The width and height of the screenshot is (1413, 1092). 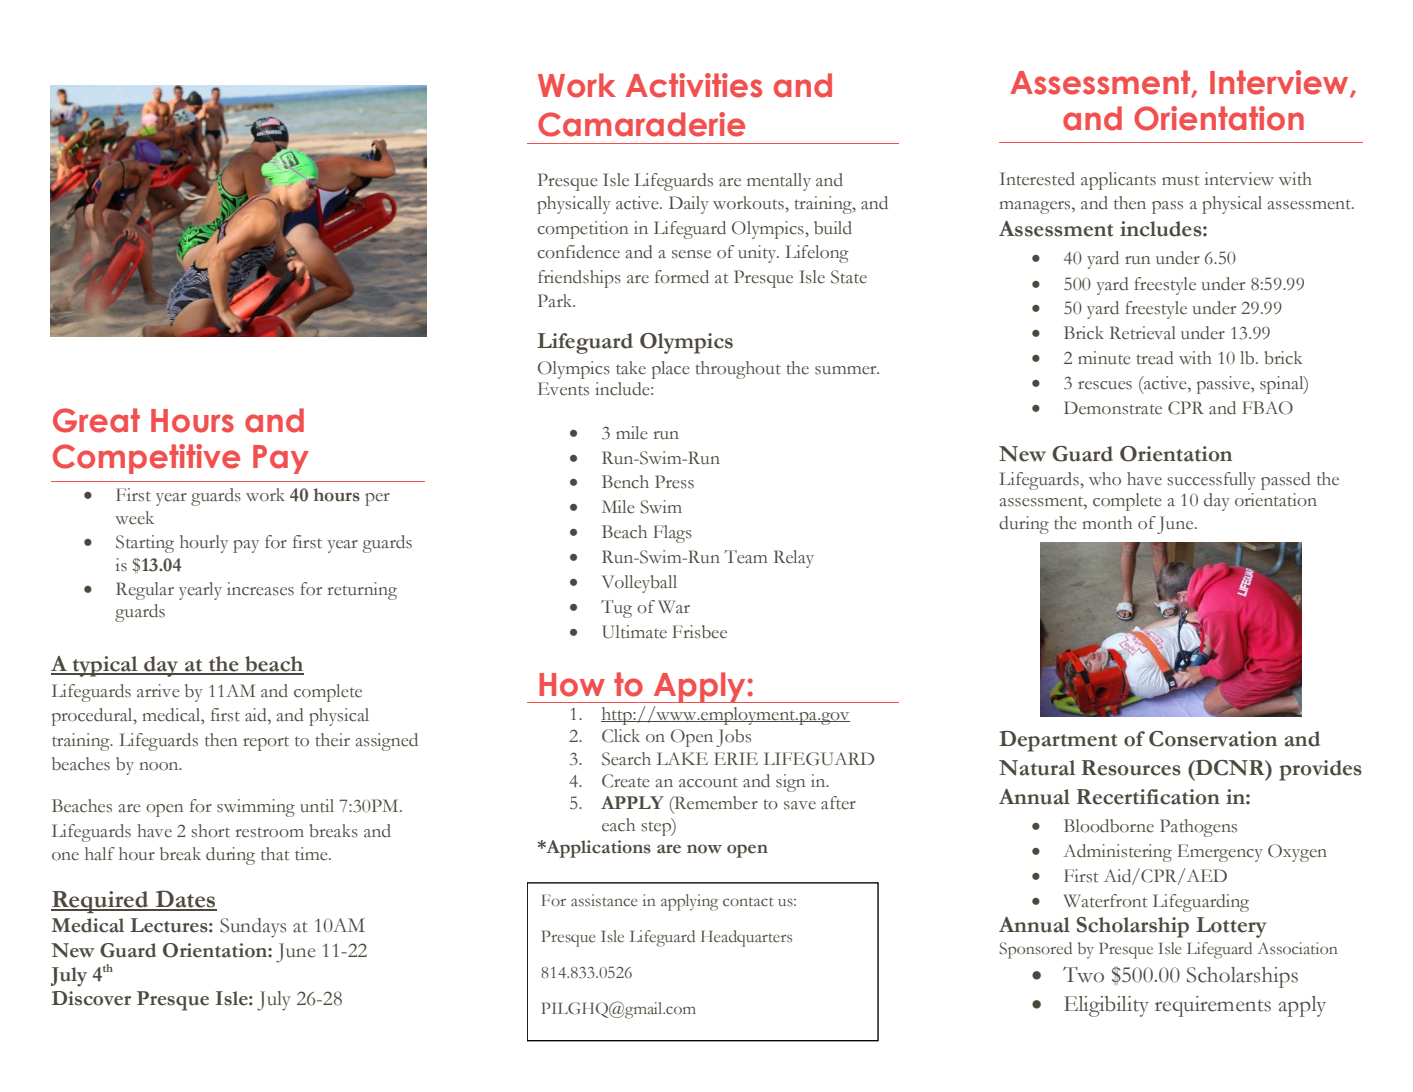 What do you see at coordinates (91, 998) in the screenshot?
I see `Discover` at bounding box center [91, 998].
